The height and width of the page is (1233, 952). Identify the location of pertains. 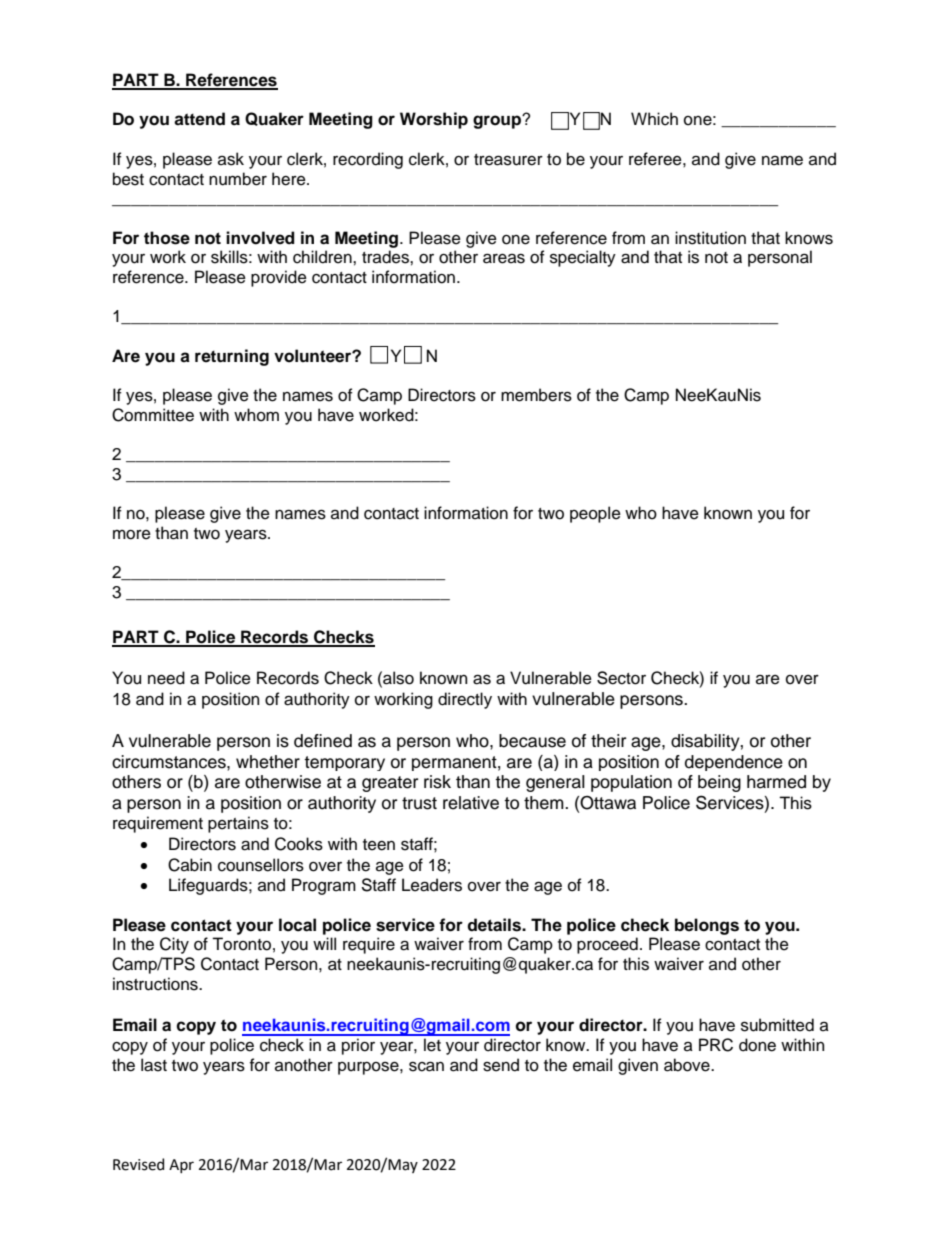
(238, 824).
